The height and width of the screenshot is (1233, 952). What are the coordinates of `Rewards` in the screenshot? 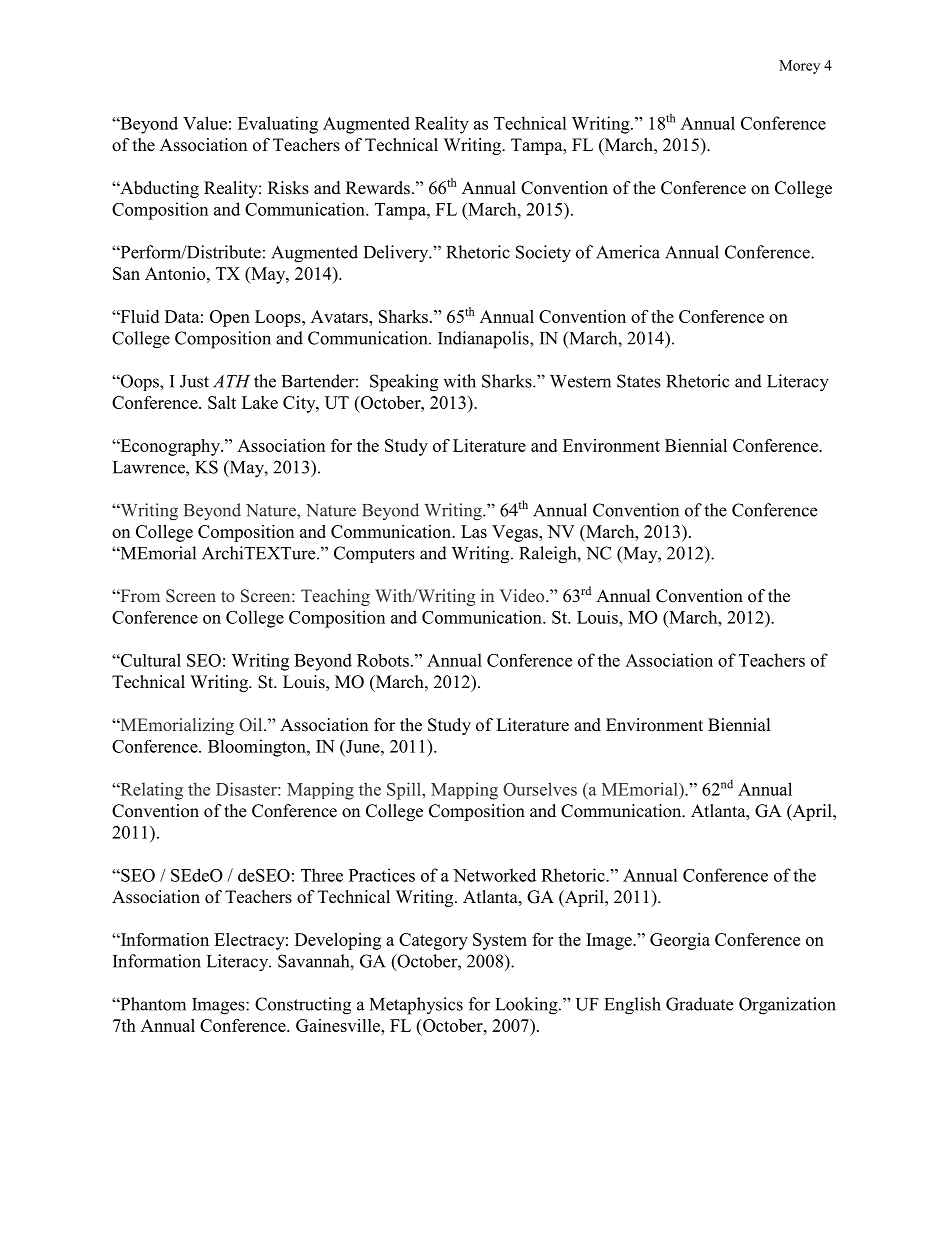 It's located at (378, 188).
